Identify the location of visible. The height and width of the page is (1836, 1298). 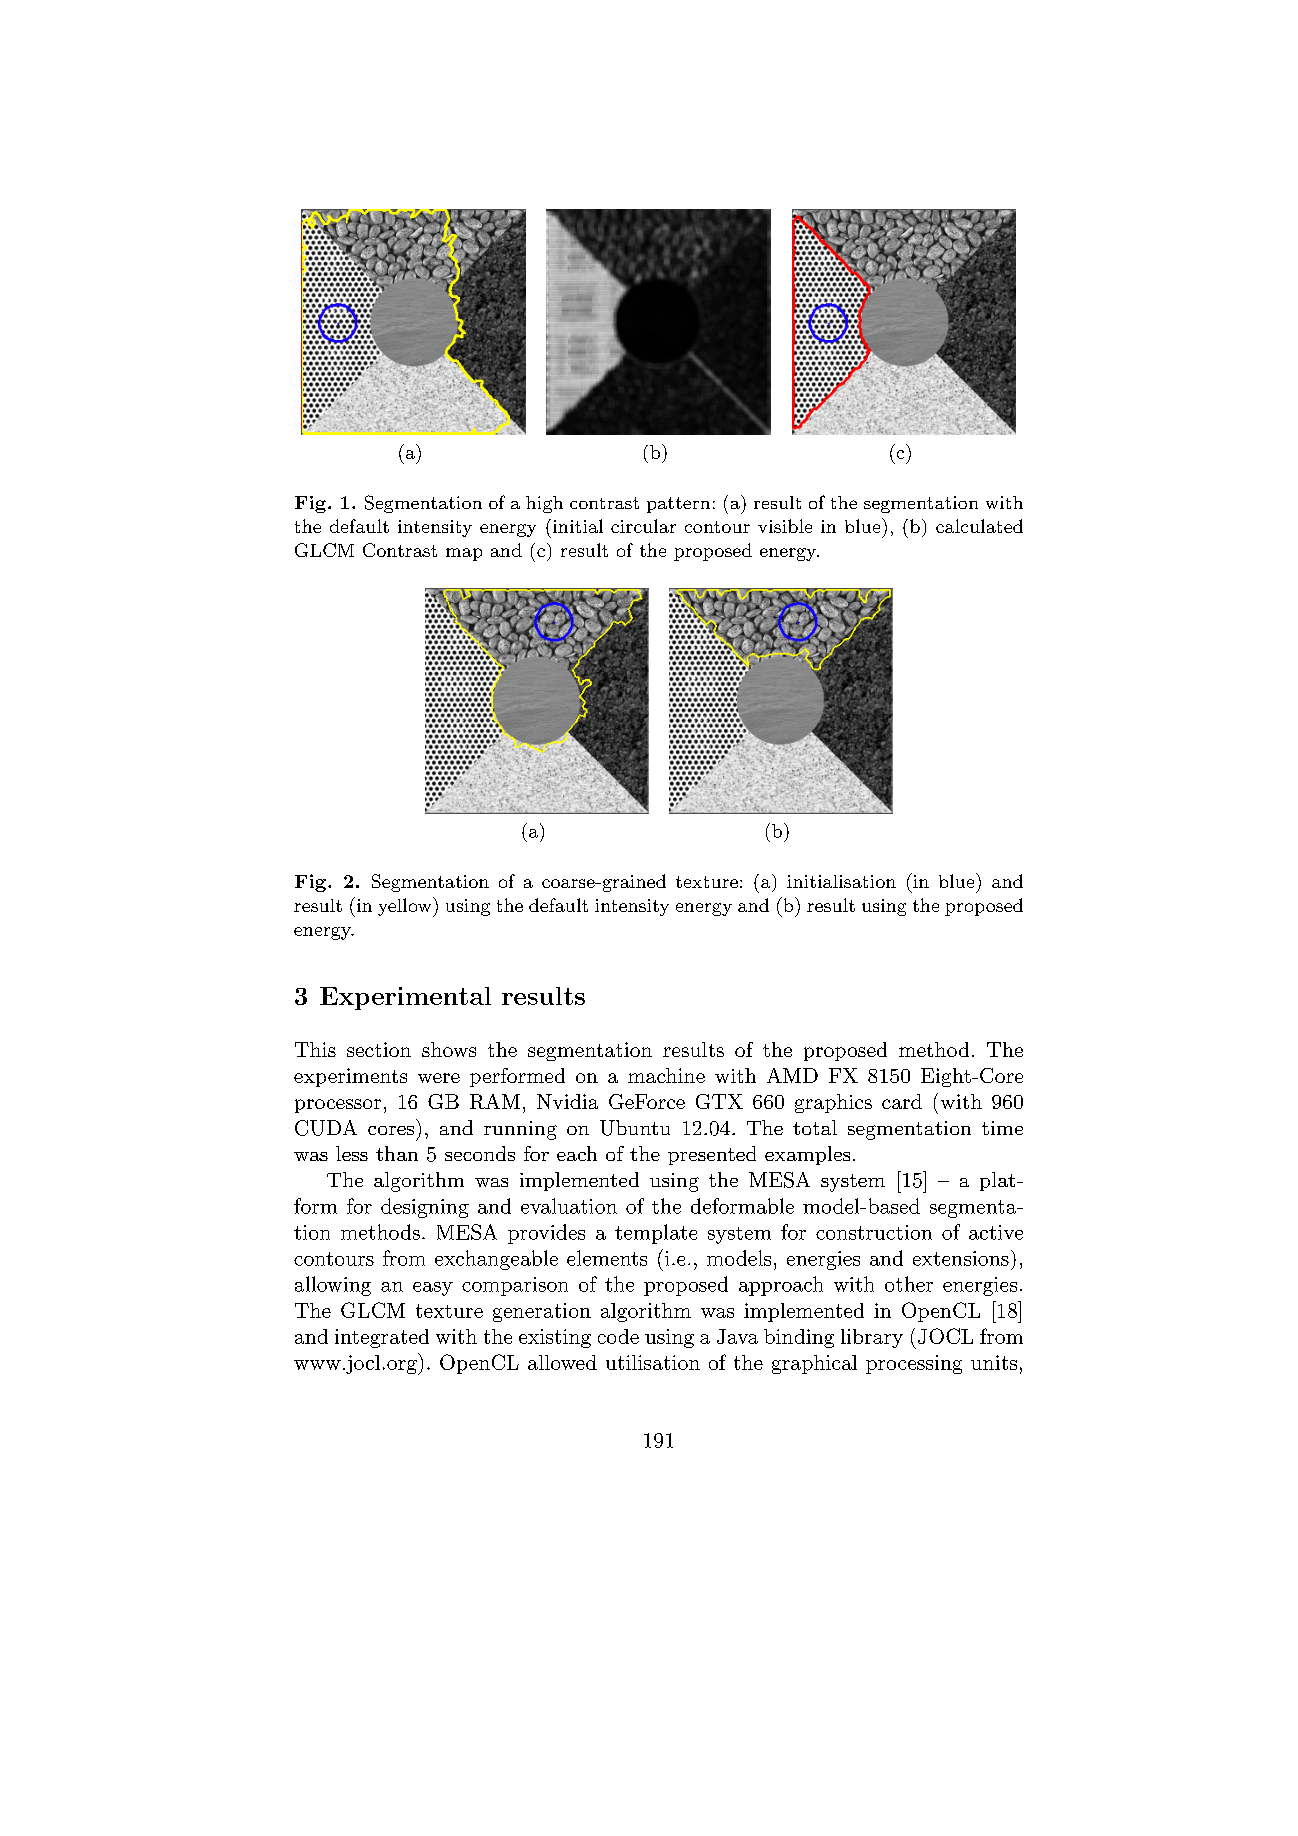
(785, 526).
